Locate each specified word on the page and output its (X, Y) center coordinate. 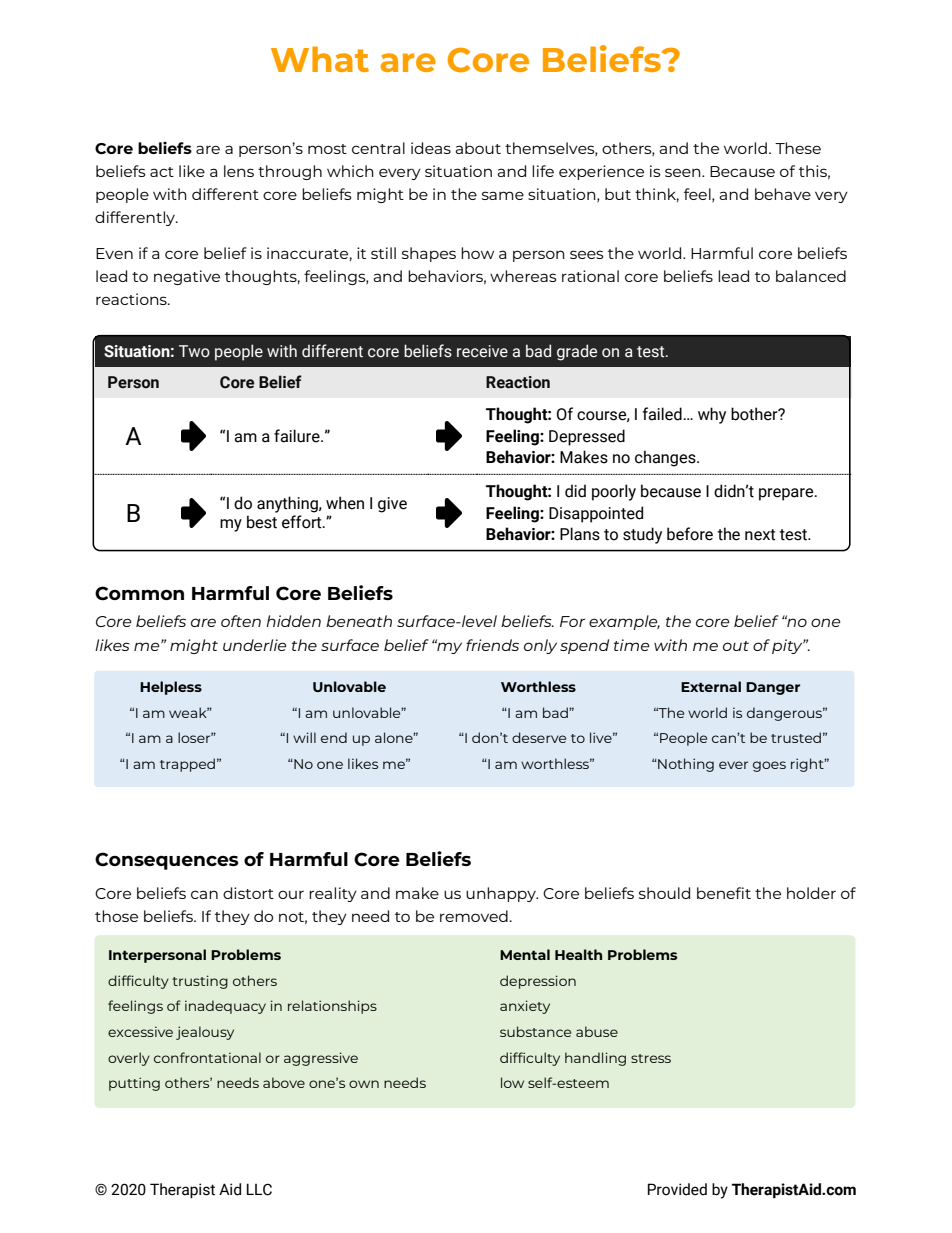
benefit (724, 893)
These (798, 148)
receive (482, 351)
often (241, 621)
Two (194, 351)
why (712, 415)
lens (239, 171)
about (478, 148)
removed (475, 916)
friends (492, 645)
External (711, 686)
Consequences (167, 861)
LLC (259, 1189)
